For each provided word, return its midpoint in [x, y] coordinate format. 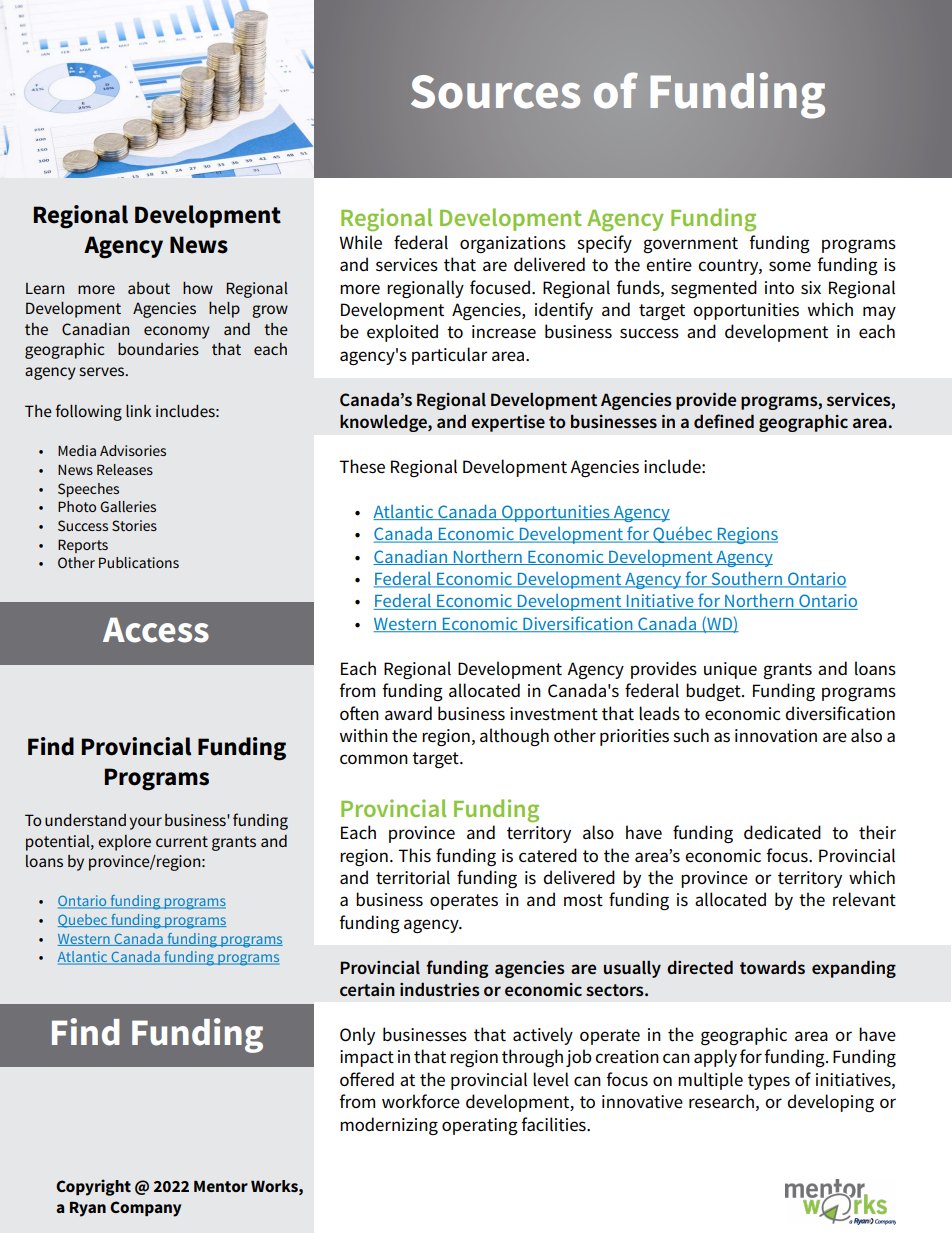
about [149, 288]
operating [480, 1126]
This [414, 855]
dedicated [782, 832]
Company [145, 1209]
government [690, 245]
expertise [508, 423]
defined [724, 421]
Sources [495, 92]
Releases [125, 469]
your [145, 823]
